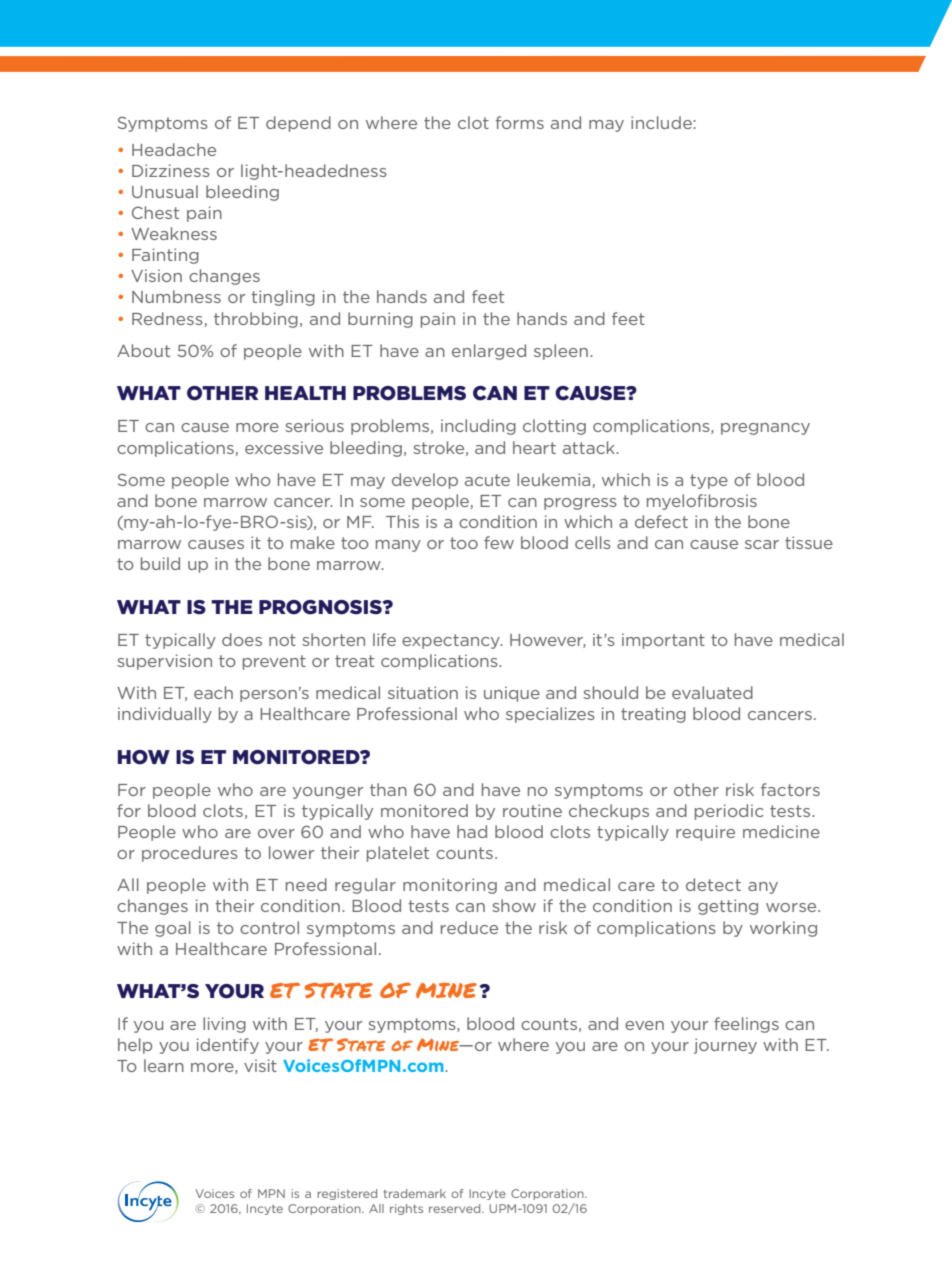 Image resolution: width=952 pixels, height=1270 pixels. What do you see at coordinates (709, 481) in the screenshot?
I see `type` at bounding box center [709, 481].
